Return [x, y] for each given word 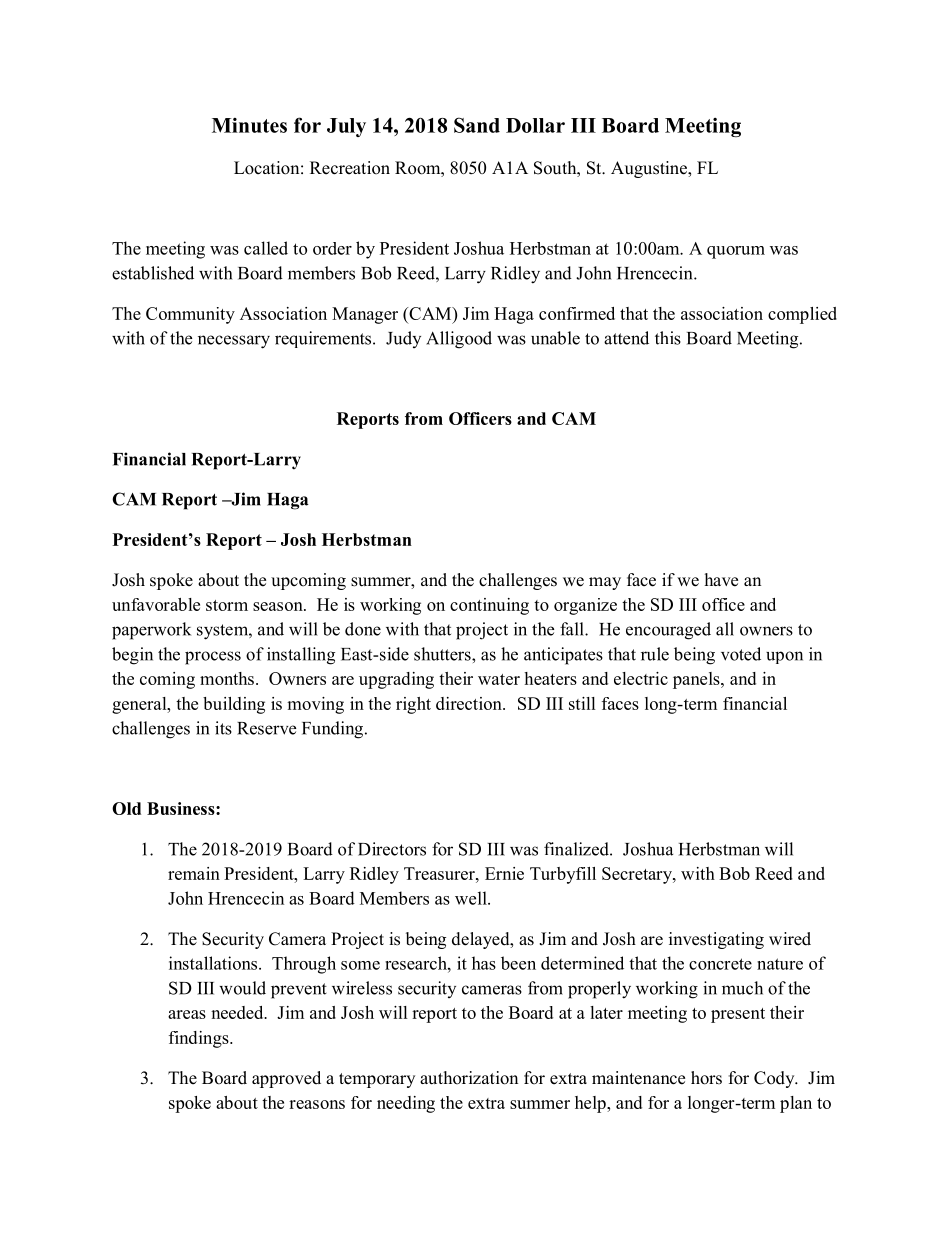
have [721, 580]
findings [200, 1039]
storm [227, 605]
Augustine [650, 169]
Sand [477, 125]
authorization [469, 1078]
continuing [489, 606]
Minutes [249, 125]
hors [706, 1078]
